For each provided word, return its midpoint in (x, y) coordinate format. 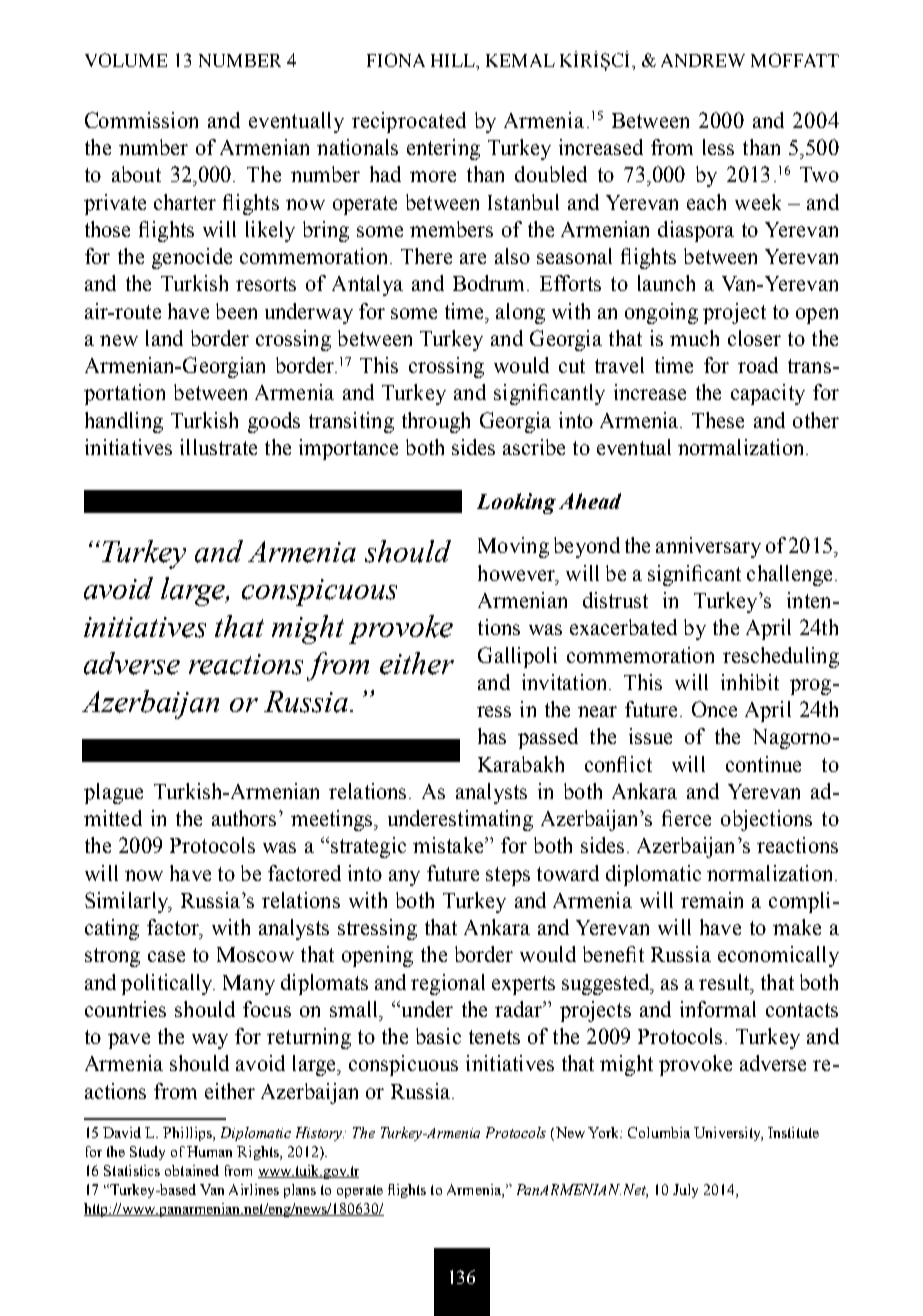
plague (113, 793)
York (605, 1132)
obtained (192, 1170)
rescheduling (781, 657)
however (518, 574)
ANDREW (703, 60)
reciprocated (409, 122)
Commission (141, 120)
